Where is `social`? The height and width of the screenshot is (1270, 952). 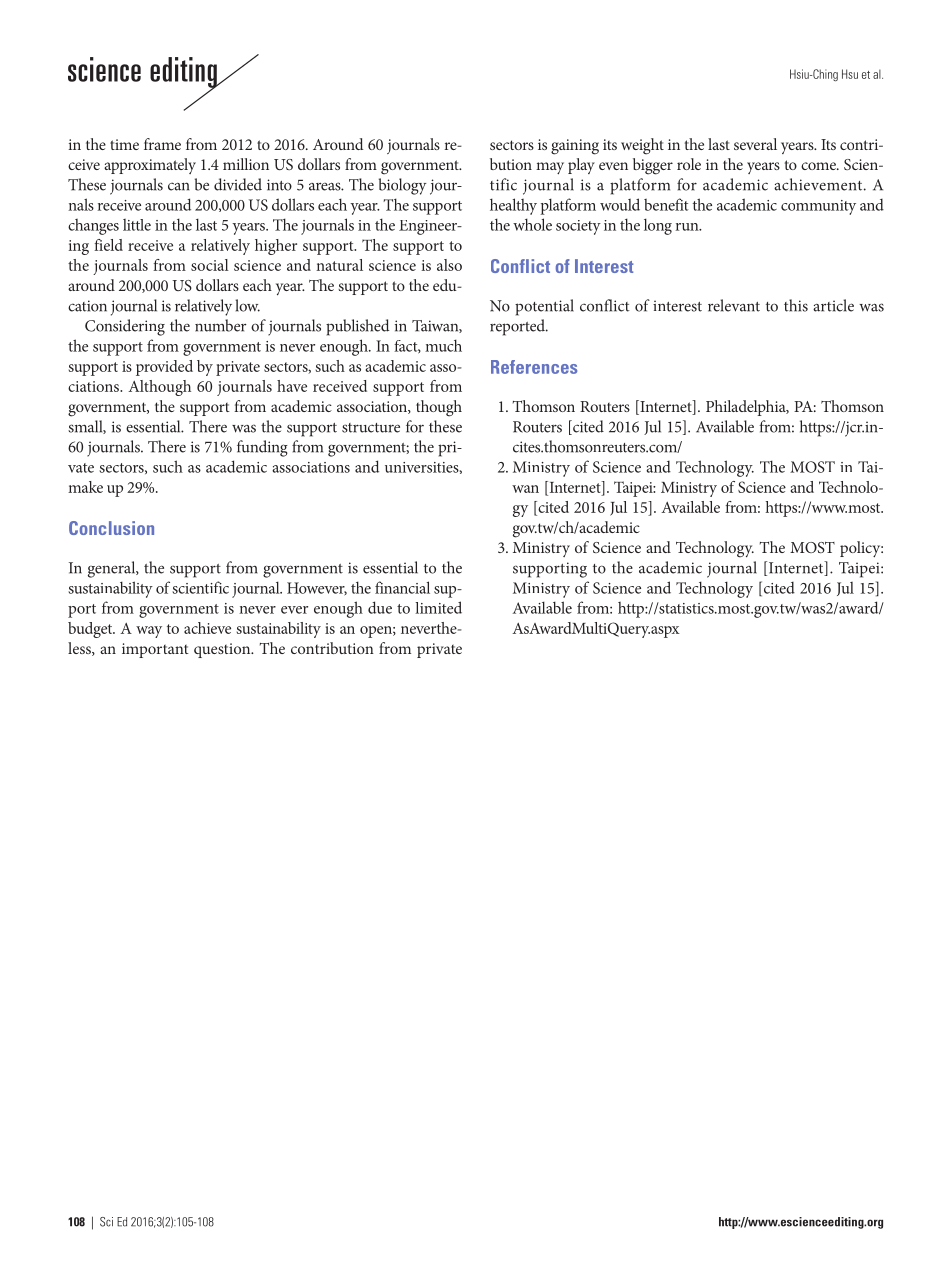
social is located at coordinates (210, 265).
